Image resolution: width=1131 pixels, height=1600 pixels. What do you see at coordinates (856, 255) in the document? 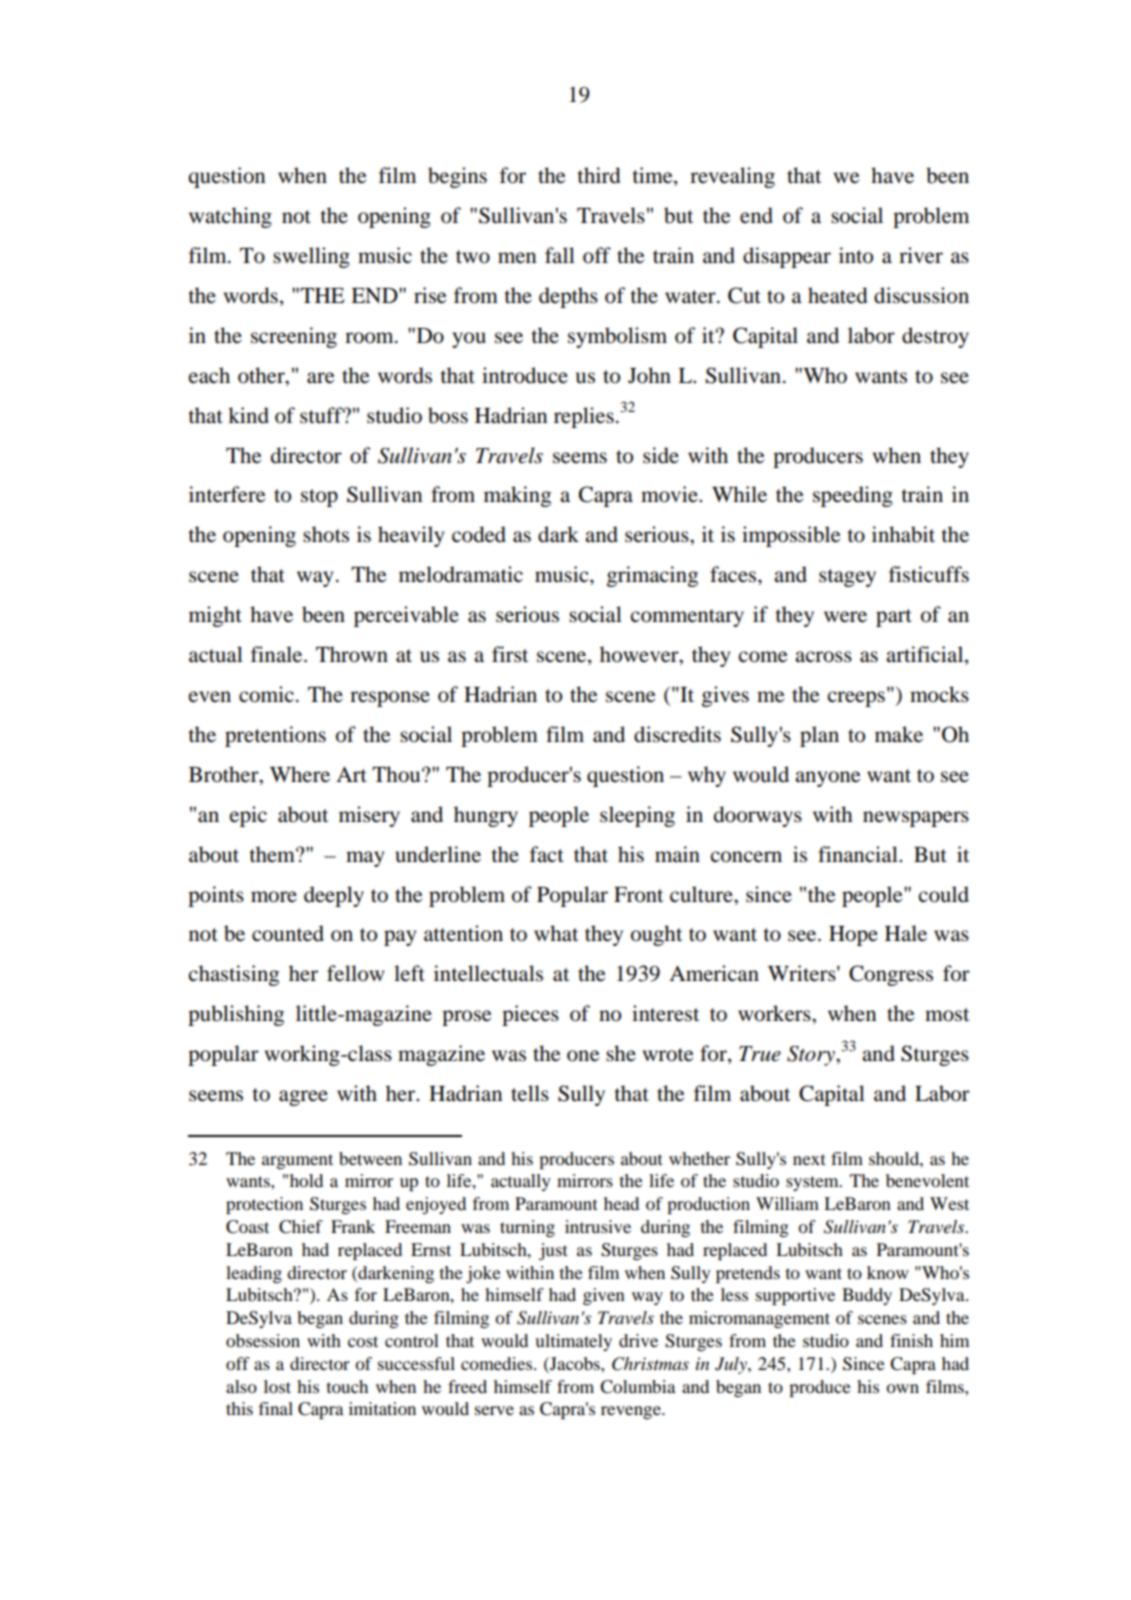
I see `into` at bounding box center [856, 255].
